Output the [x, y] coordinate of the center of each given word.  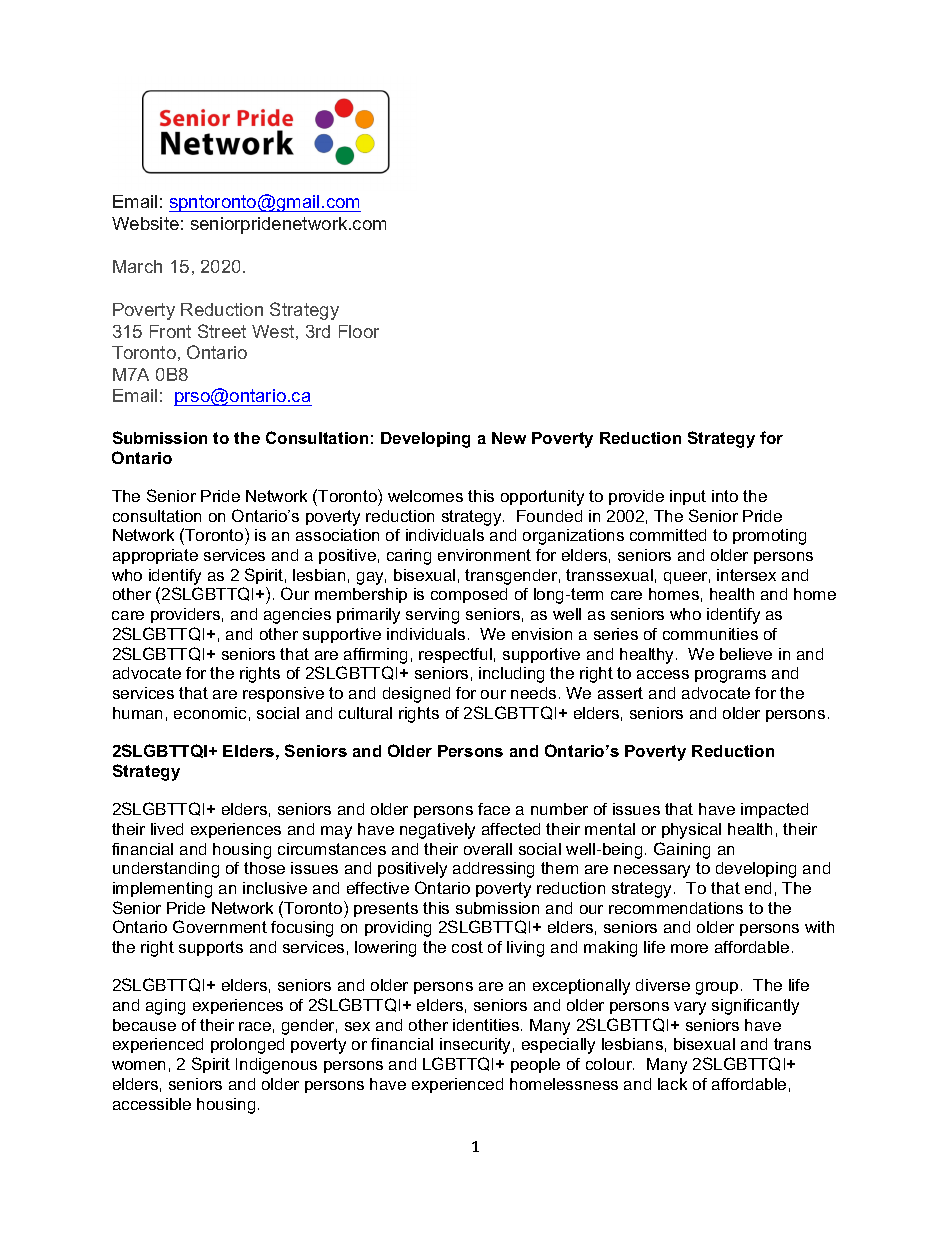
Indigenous [276, 1066]
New [509, 438]
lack [672, 1084]
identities [487, 1025]
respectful [455, 655]
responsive [283, 694]
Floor [359, 331]
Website [145, 223]
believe [746, 654]
